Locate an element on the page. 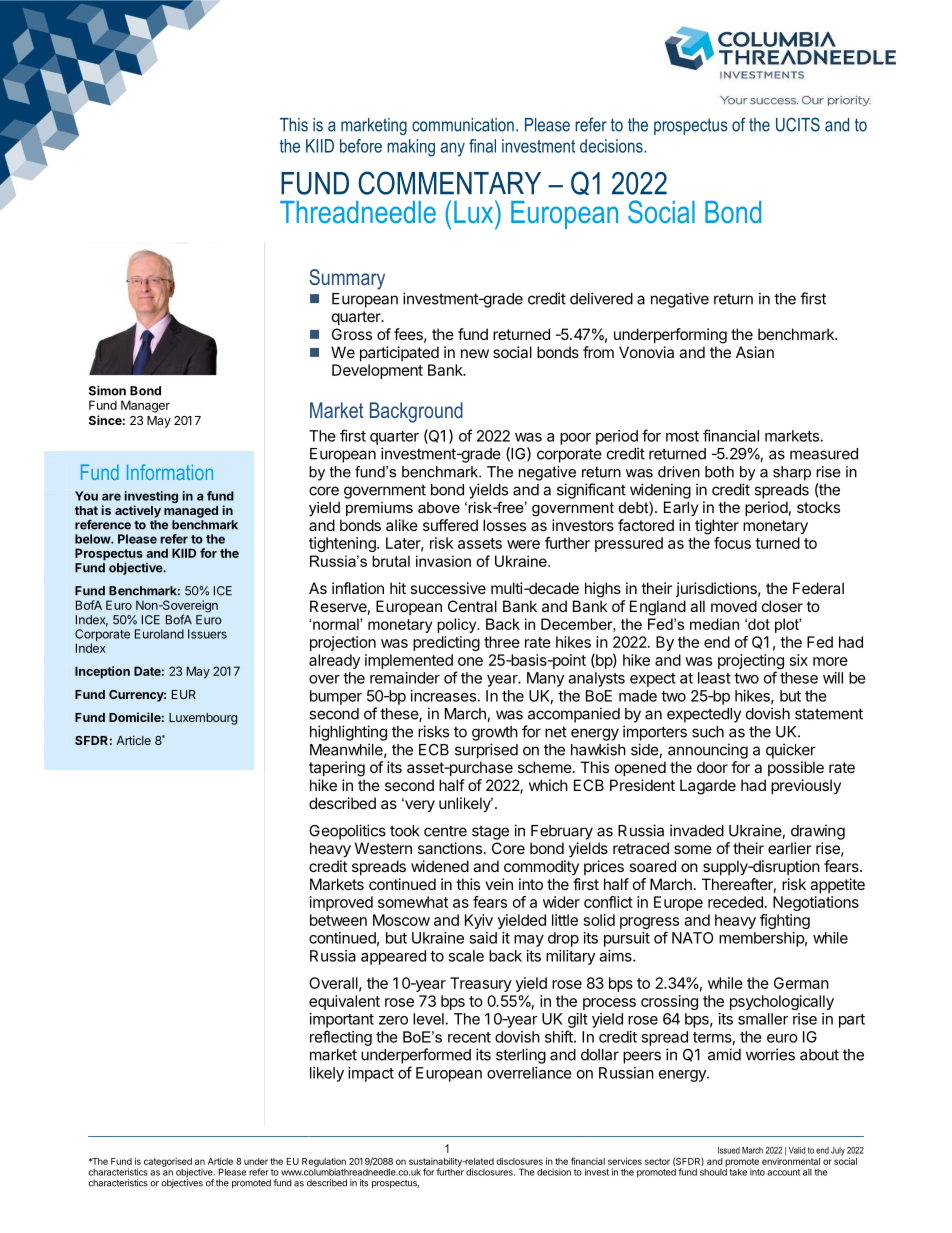  impact is located at coordinates (371, 1074).
